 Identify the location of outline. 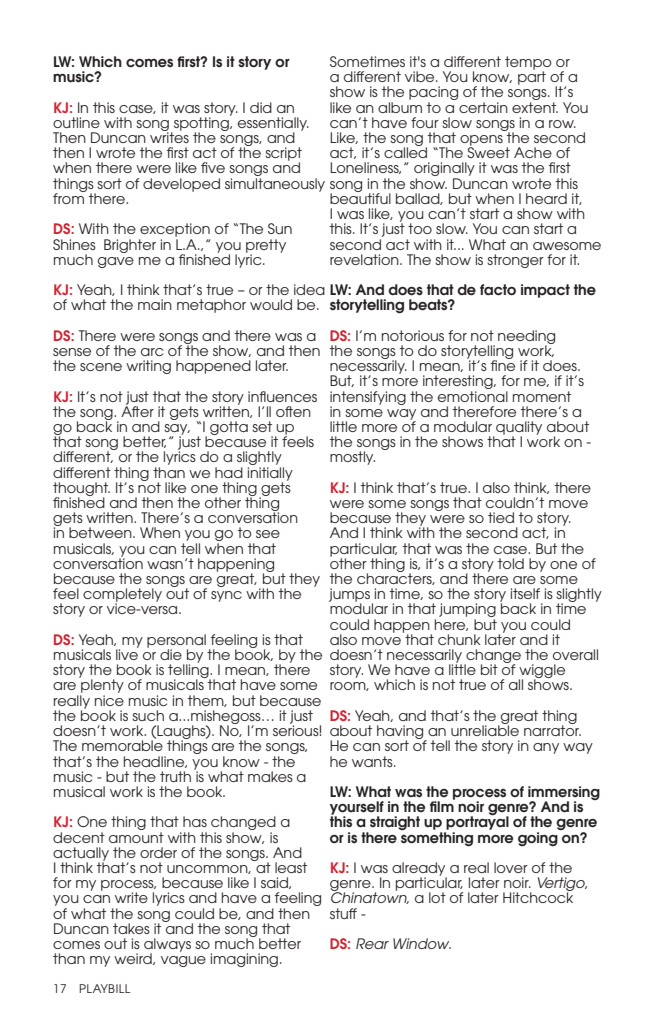
(76, 122).
